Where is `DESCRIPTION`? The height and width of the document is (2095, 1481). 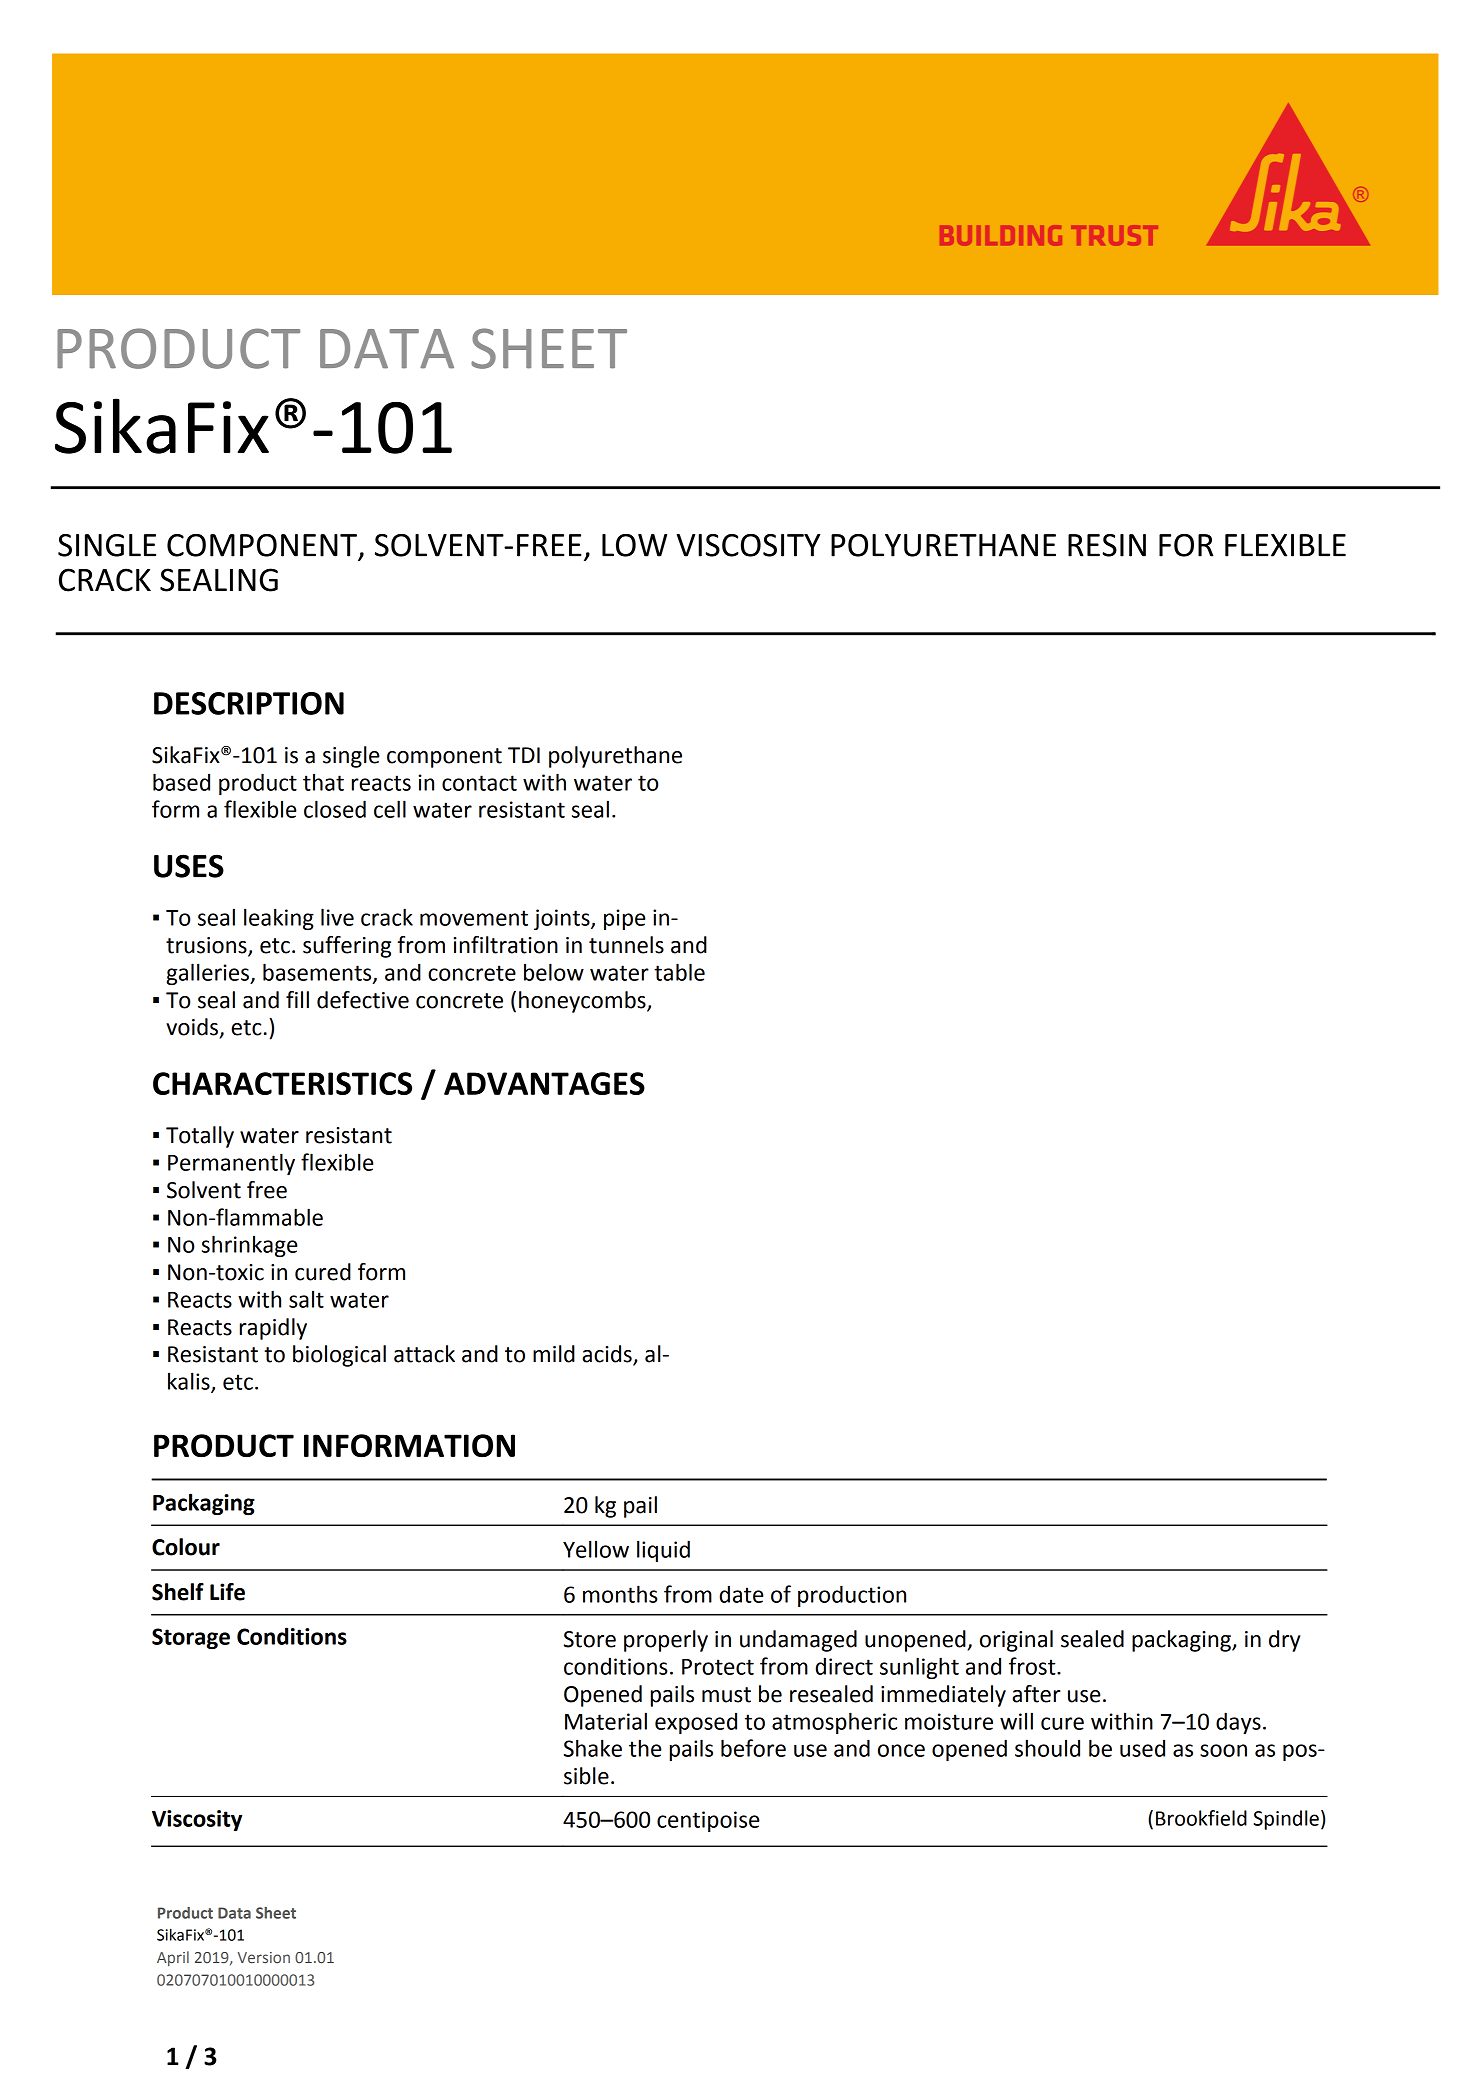
DESCRIPTION is located at coordinates (249, 703).
